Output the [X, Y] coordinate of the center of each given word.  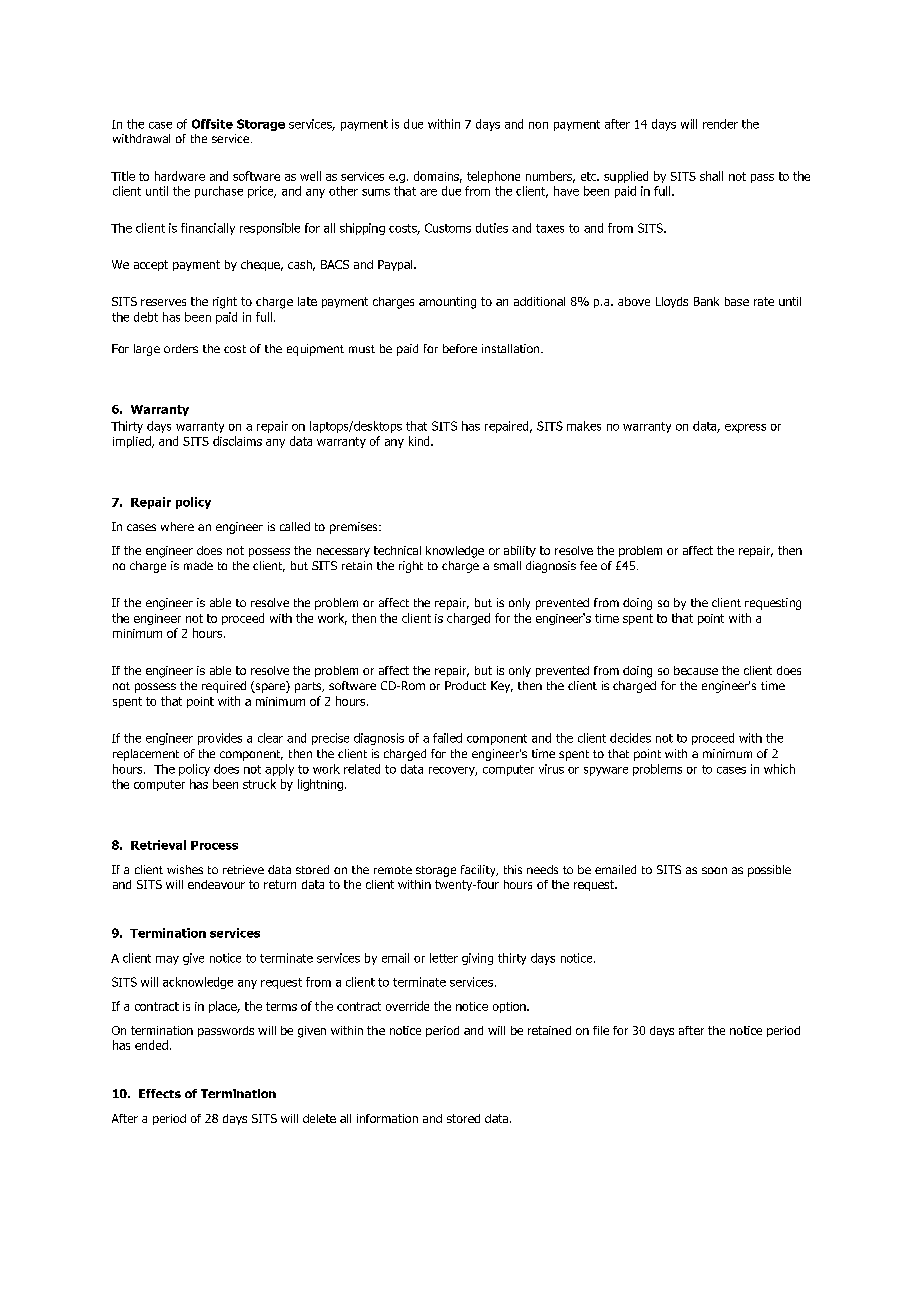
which [779, 769]
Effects [160, 1093]
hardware [180, 176]
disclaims [237, 441]
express [745, 428]
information [387, 1118]
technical [397, 550]
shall [711, 176]
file [601, 1030]
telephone [493, 177]
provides [220, 739]
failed [447, 738]
